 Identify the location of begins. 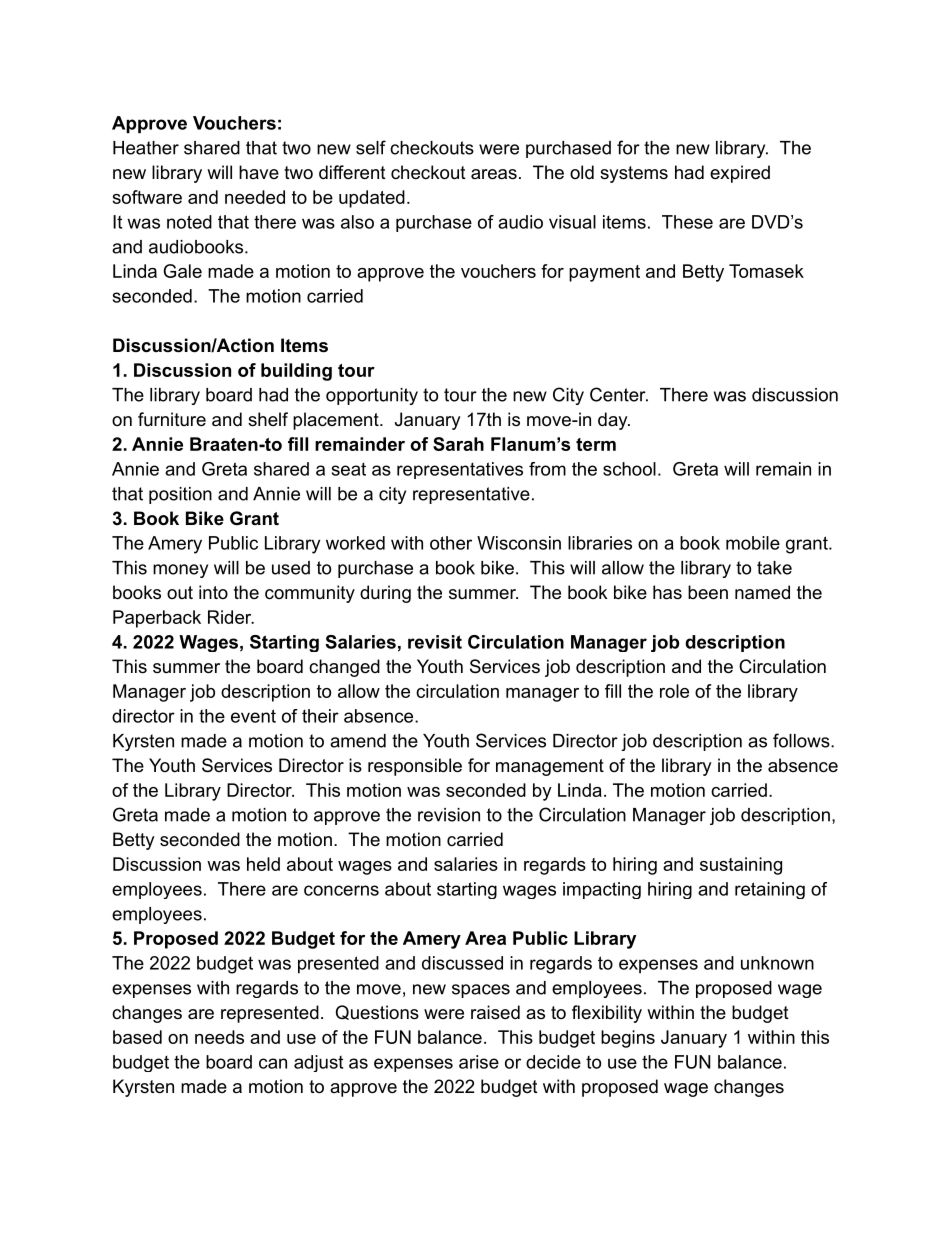
(628, 1039).
